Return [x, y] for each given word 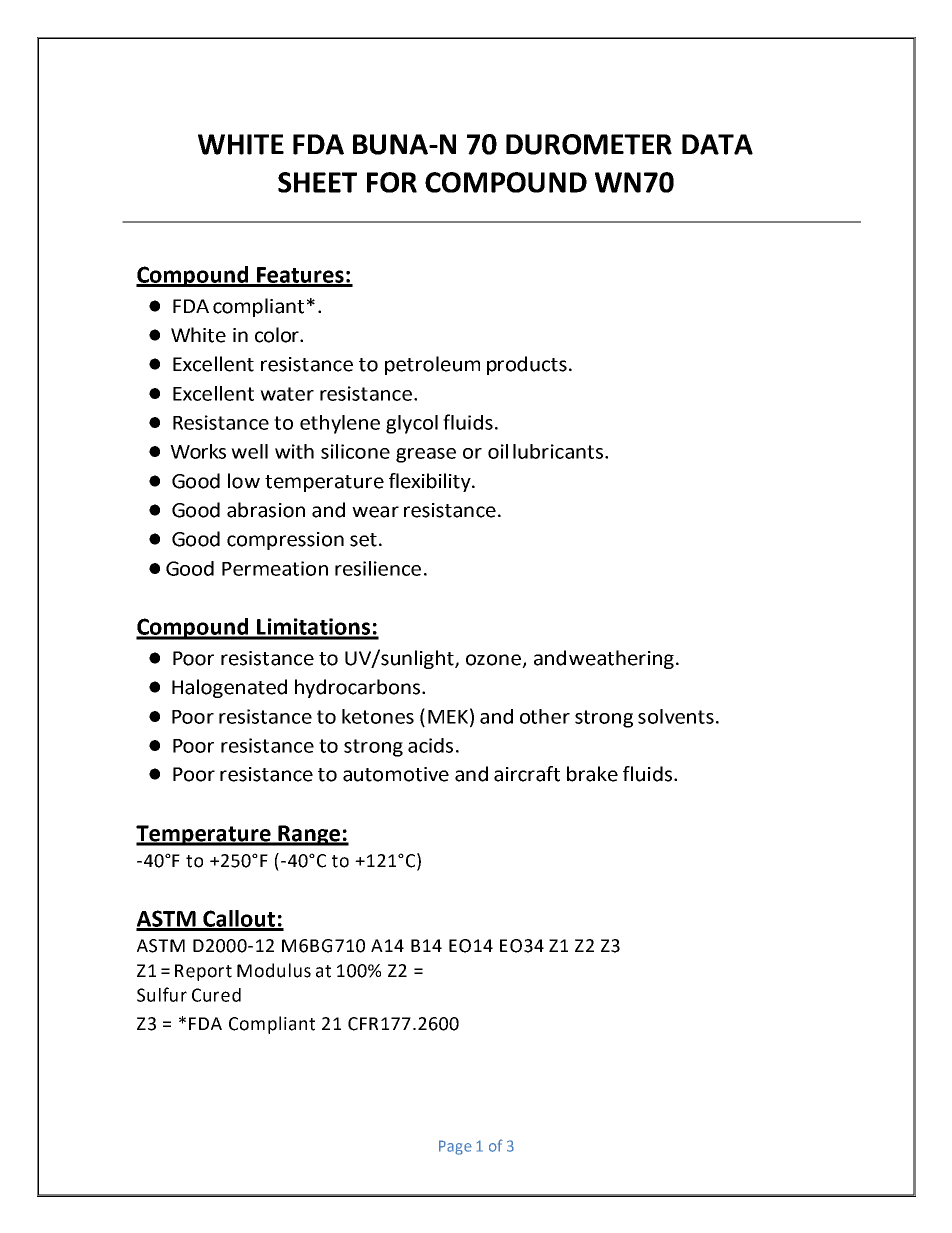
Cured [216, 995]
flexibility [431, 482]
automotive [396, 774]
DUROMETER [589, 144]
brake [592, 774]
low [244, 481]
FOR [392, 182]
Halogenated [229, 688]
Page [455, 1147]
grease [426, 455]
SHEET [317, 182]
